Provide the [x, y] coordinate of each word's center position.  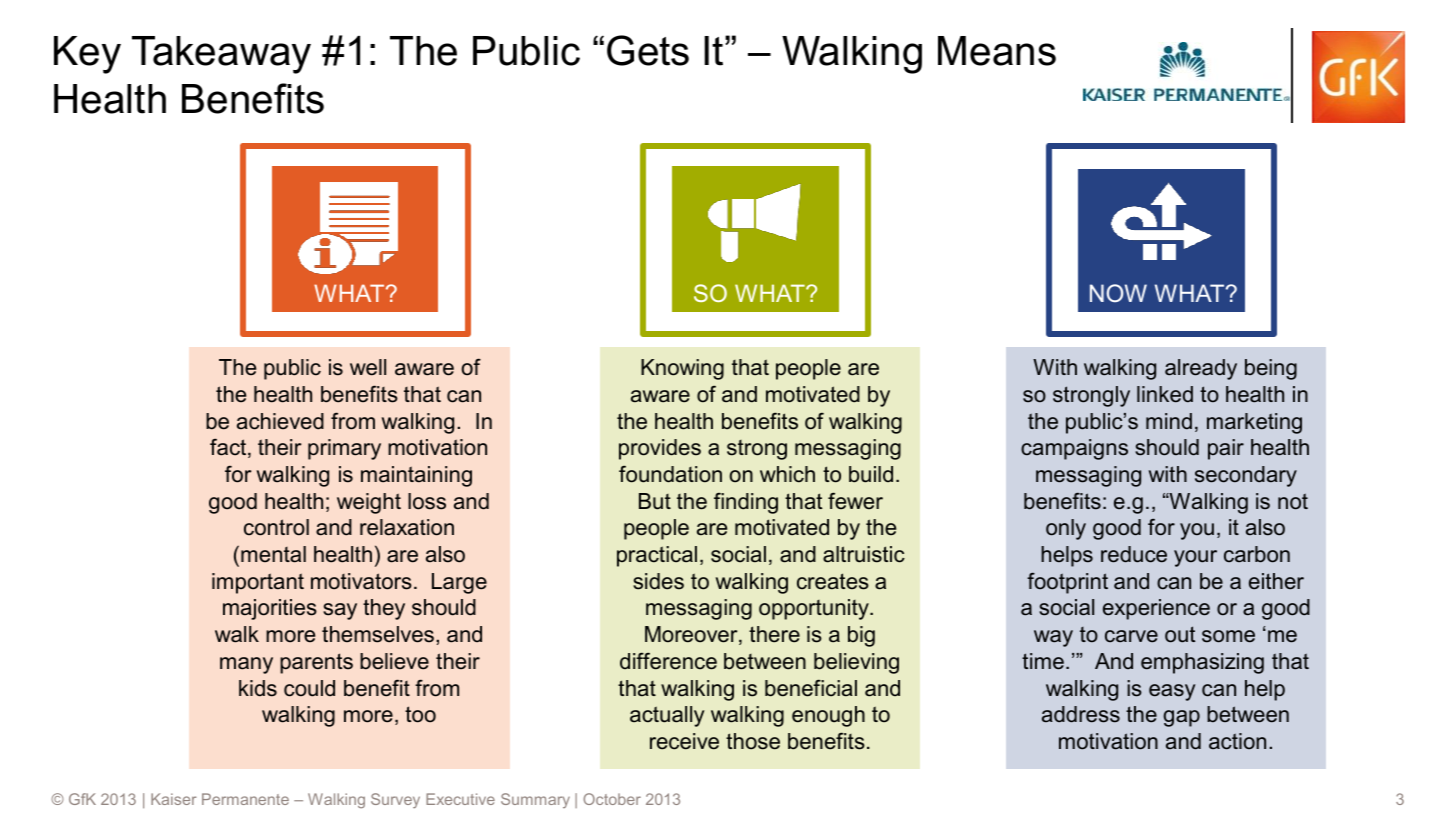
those [753, 741]
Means [997, 51]
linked [1165, 394]
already [1201, 369]
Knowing [682, 369]
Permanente [245, 799]
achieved [280, 421]
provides [660, 449]
